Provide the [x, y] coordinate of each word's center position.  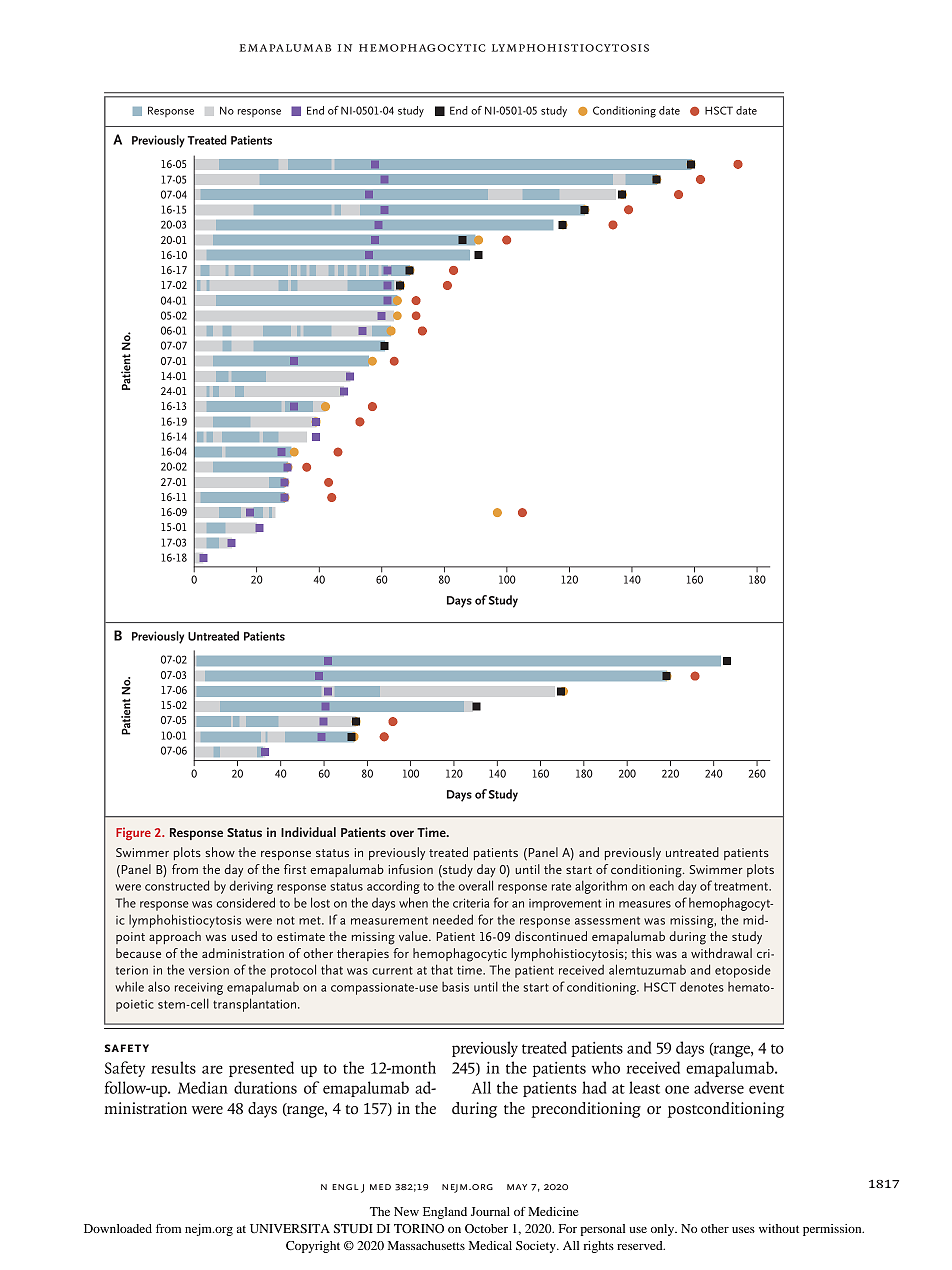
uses [743, 1230]
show [220, 852]
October [486, 1228]
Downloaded [118, 1228]
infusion [411, 869]
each [661, 886]
